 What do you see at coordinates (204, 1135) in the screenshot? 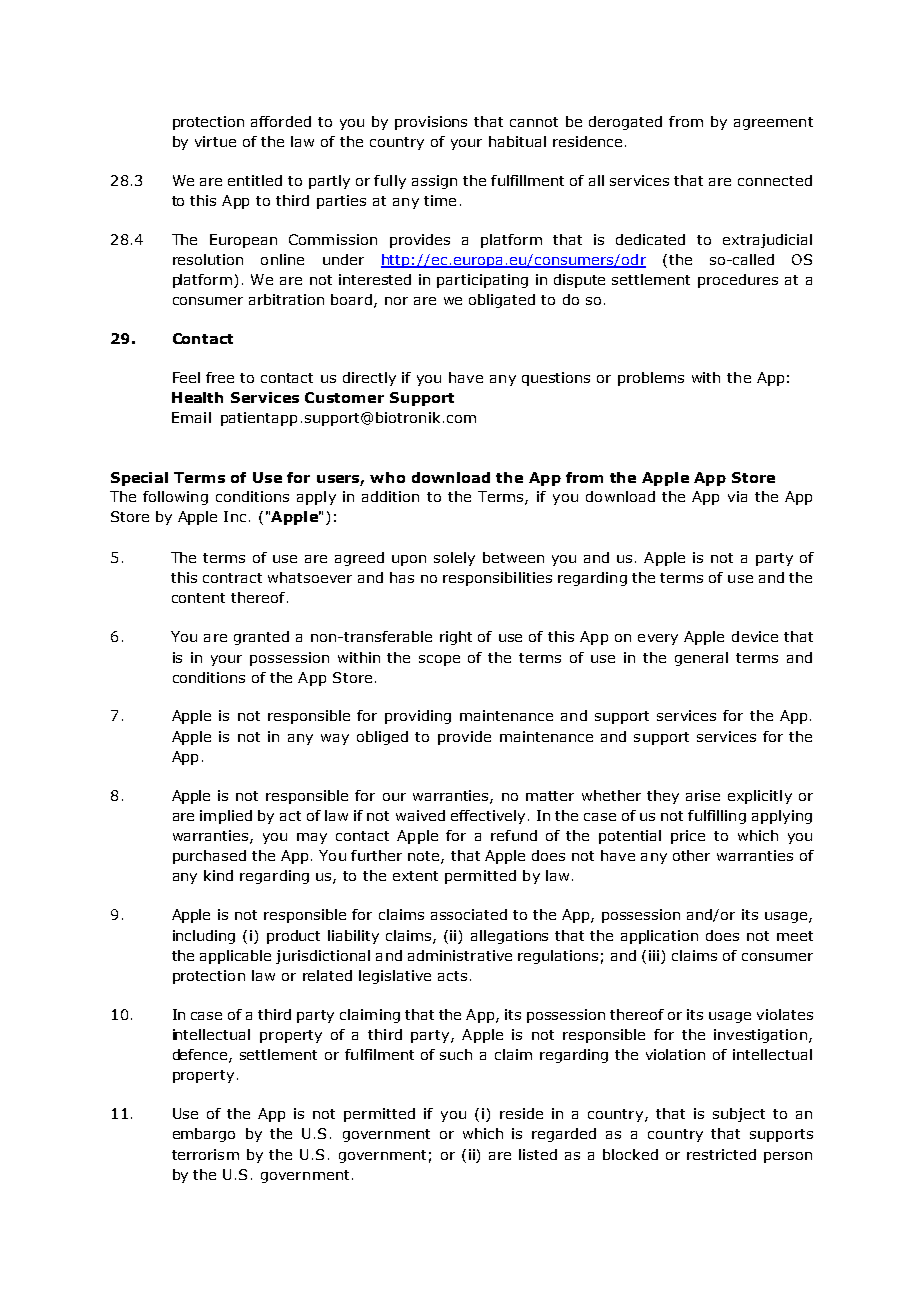
I see `embargo` at bounding box center [204, 1135].
